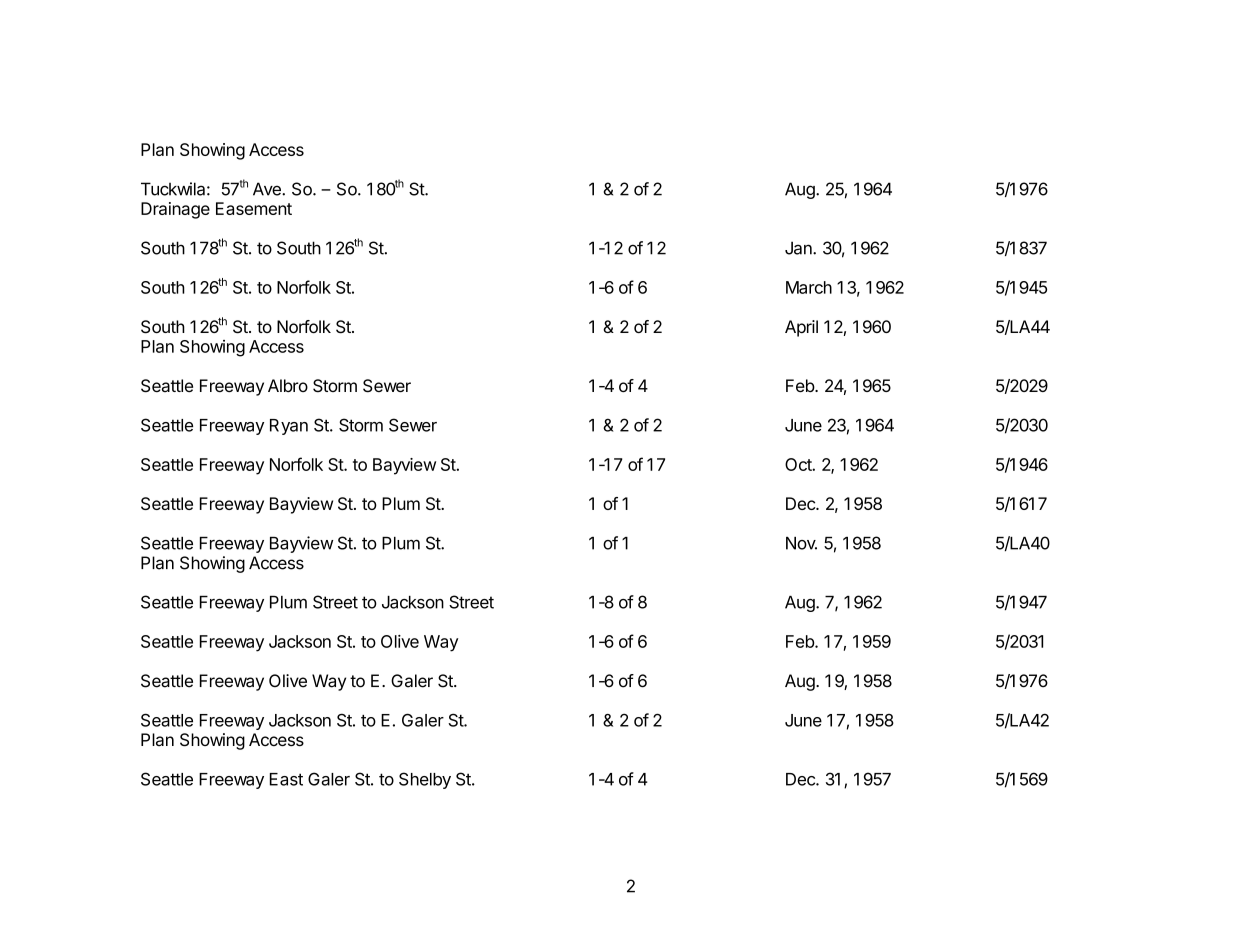 This image has width=1233, height=952. I want to click on Ryan, so click(289, 427).
